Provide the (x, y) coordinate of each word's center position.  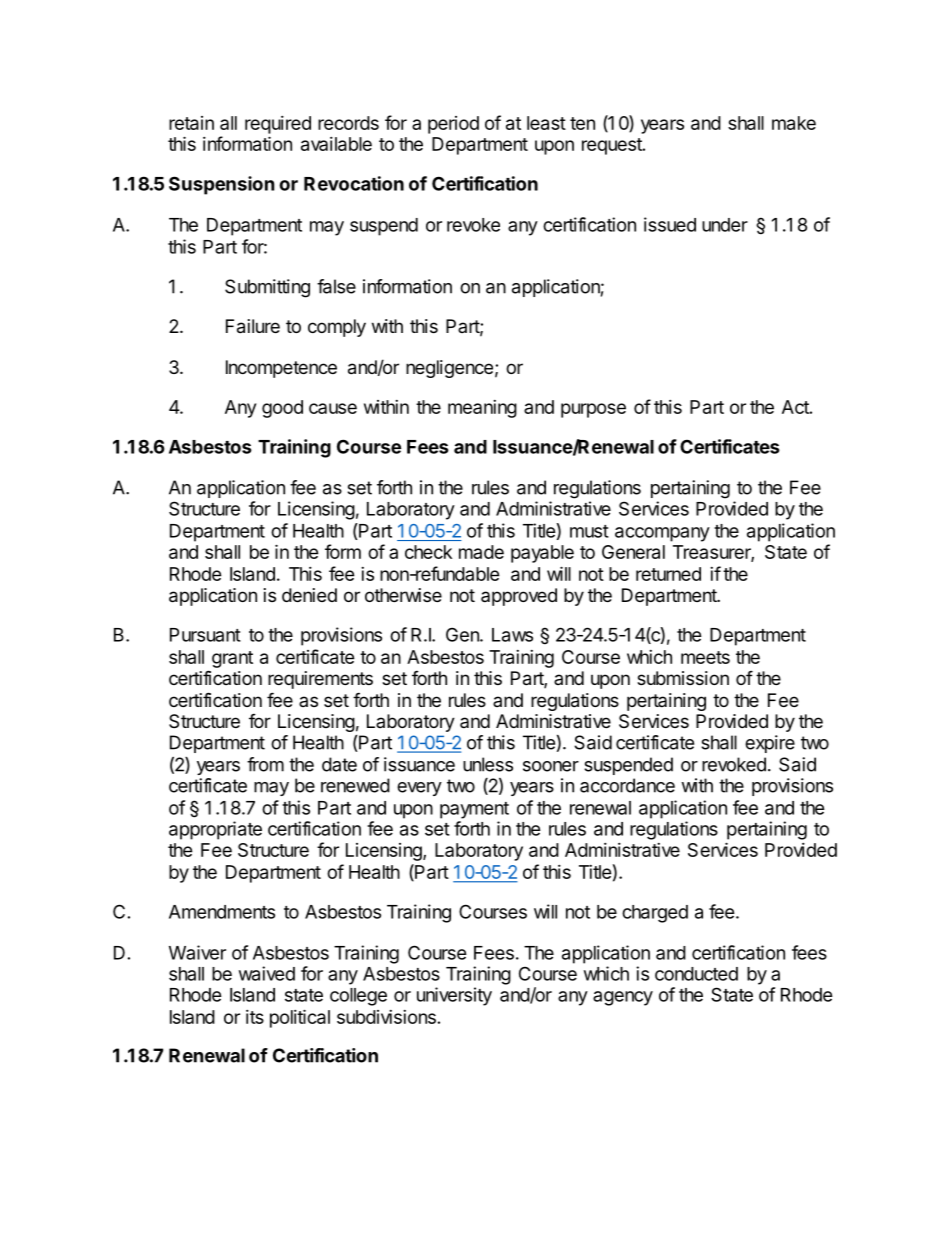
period (453, 125)
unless (488, 764)
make (794, 123)
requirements (320, 680)
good (282, 409)
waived (267, 973)
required (278, 125)
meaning (482, 409)
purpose (593, 410)
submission (683, 678)
